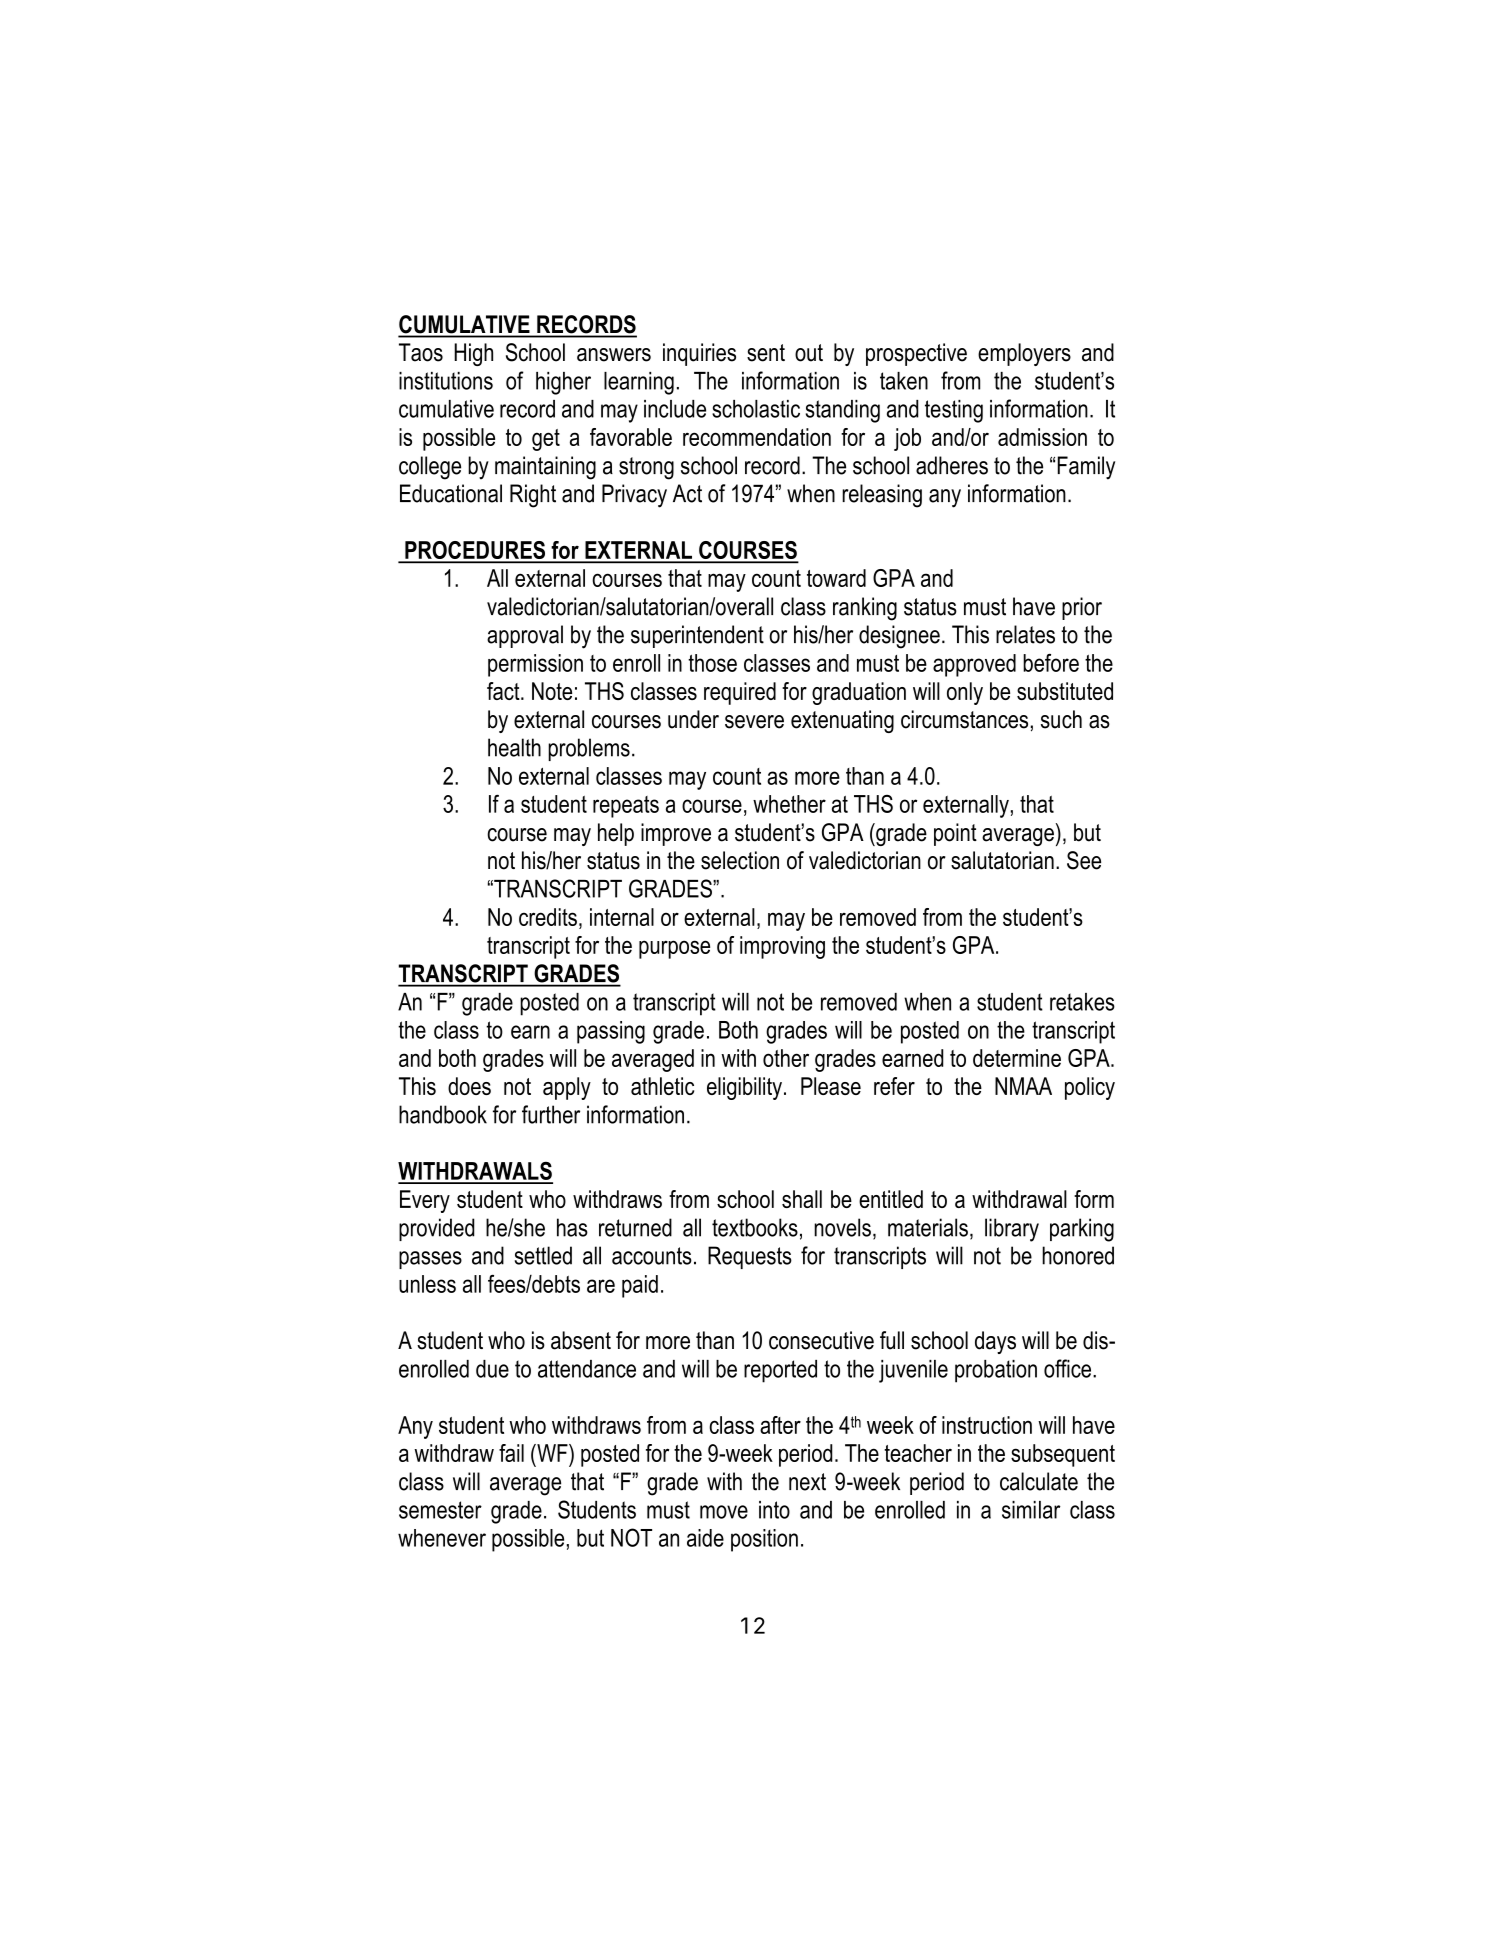 The height and width of the screenshot is (1948, 1505). What do you see at coordinates (1024, 354) in the screenshot?
I see `employers` at bounding box center [1024, 354].
